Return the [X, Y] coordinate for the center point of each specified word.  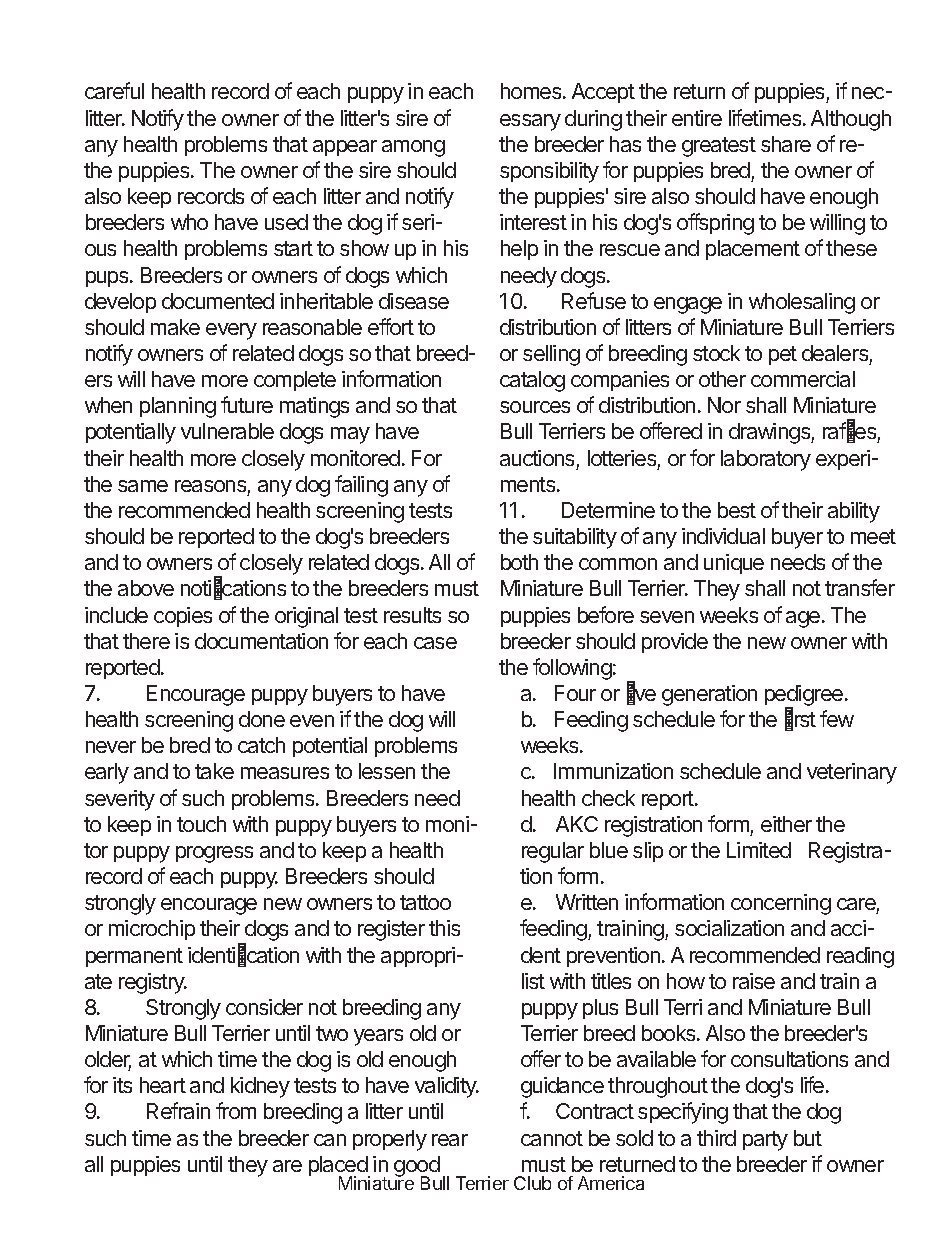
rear [450, 1140]
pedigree [804, 697]
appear [345, 148]
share [786, 144]
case [435, 643]
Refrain [178, 1110]
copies [183, 617]
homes [532, 91]
